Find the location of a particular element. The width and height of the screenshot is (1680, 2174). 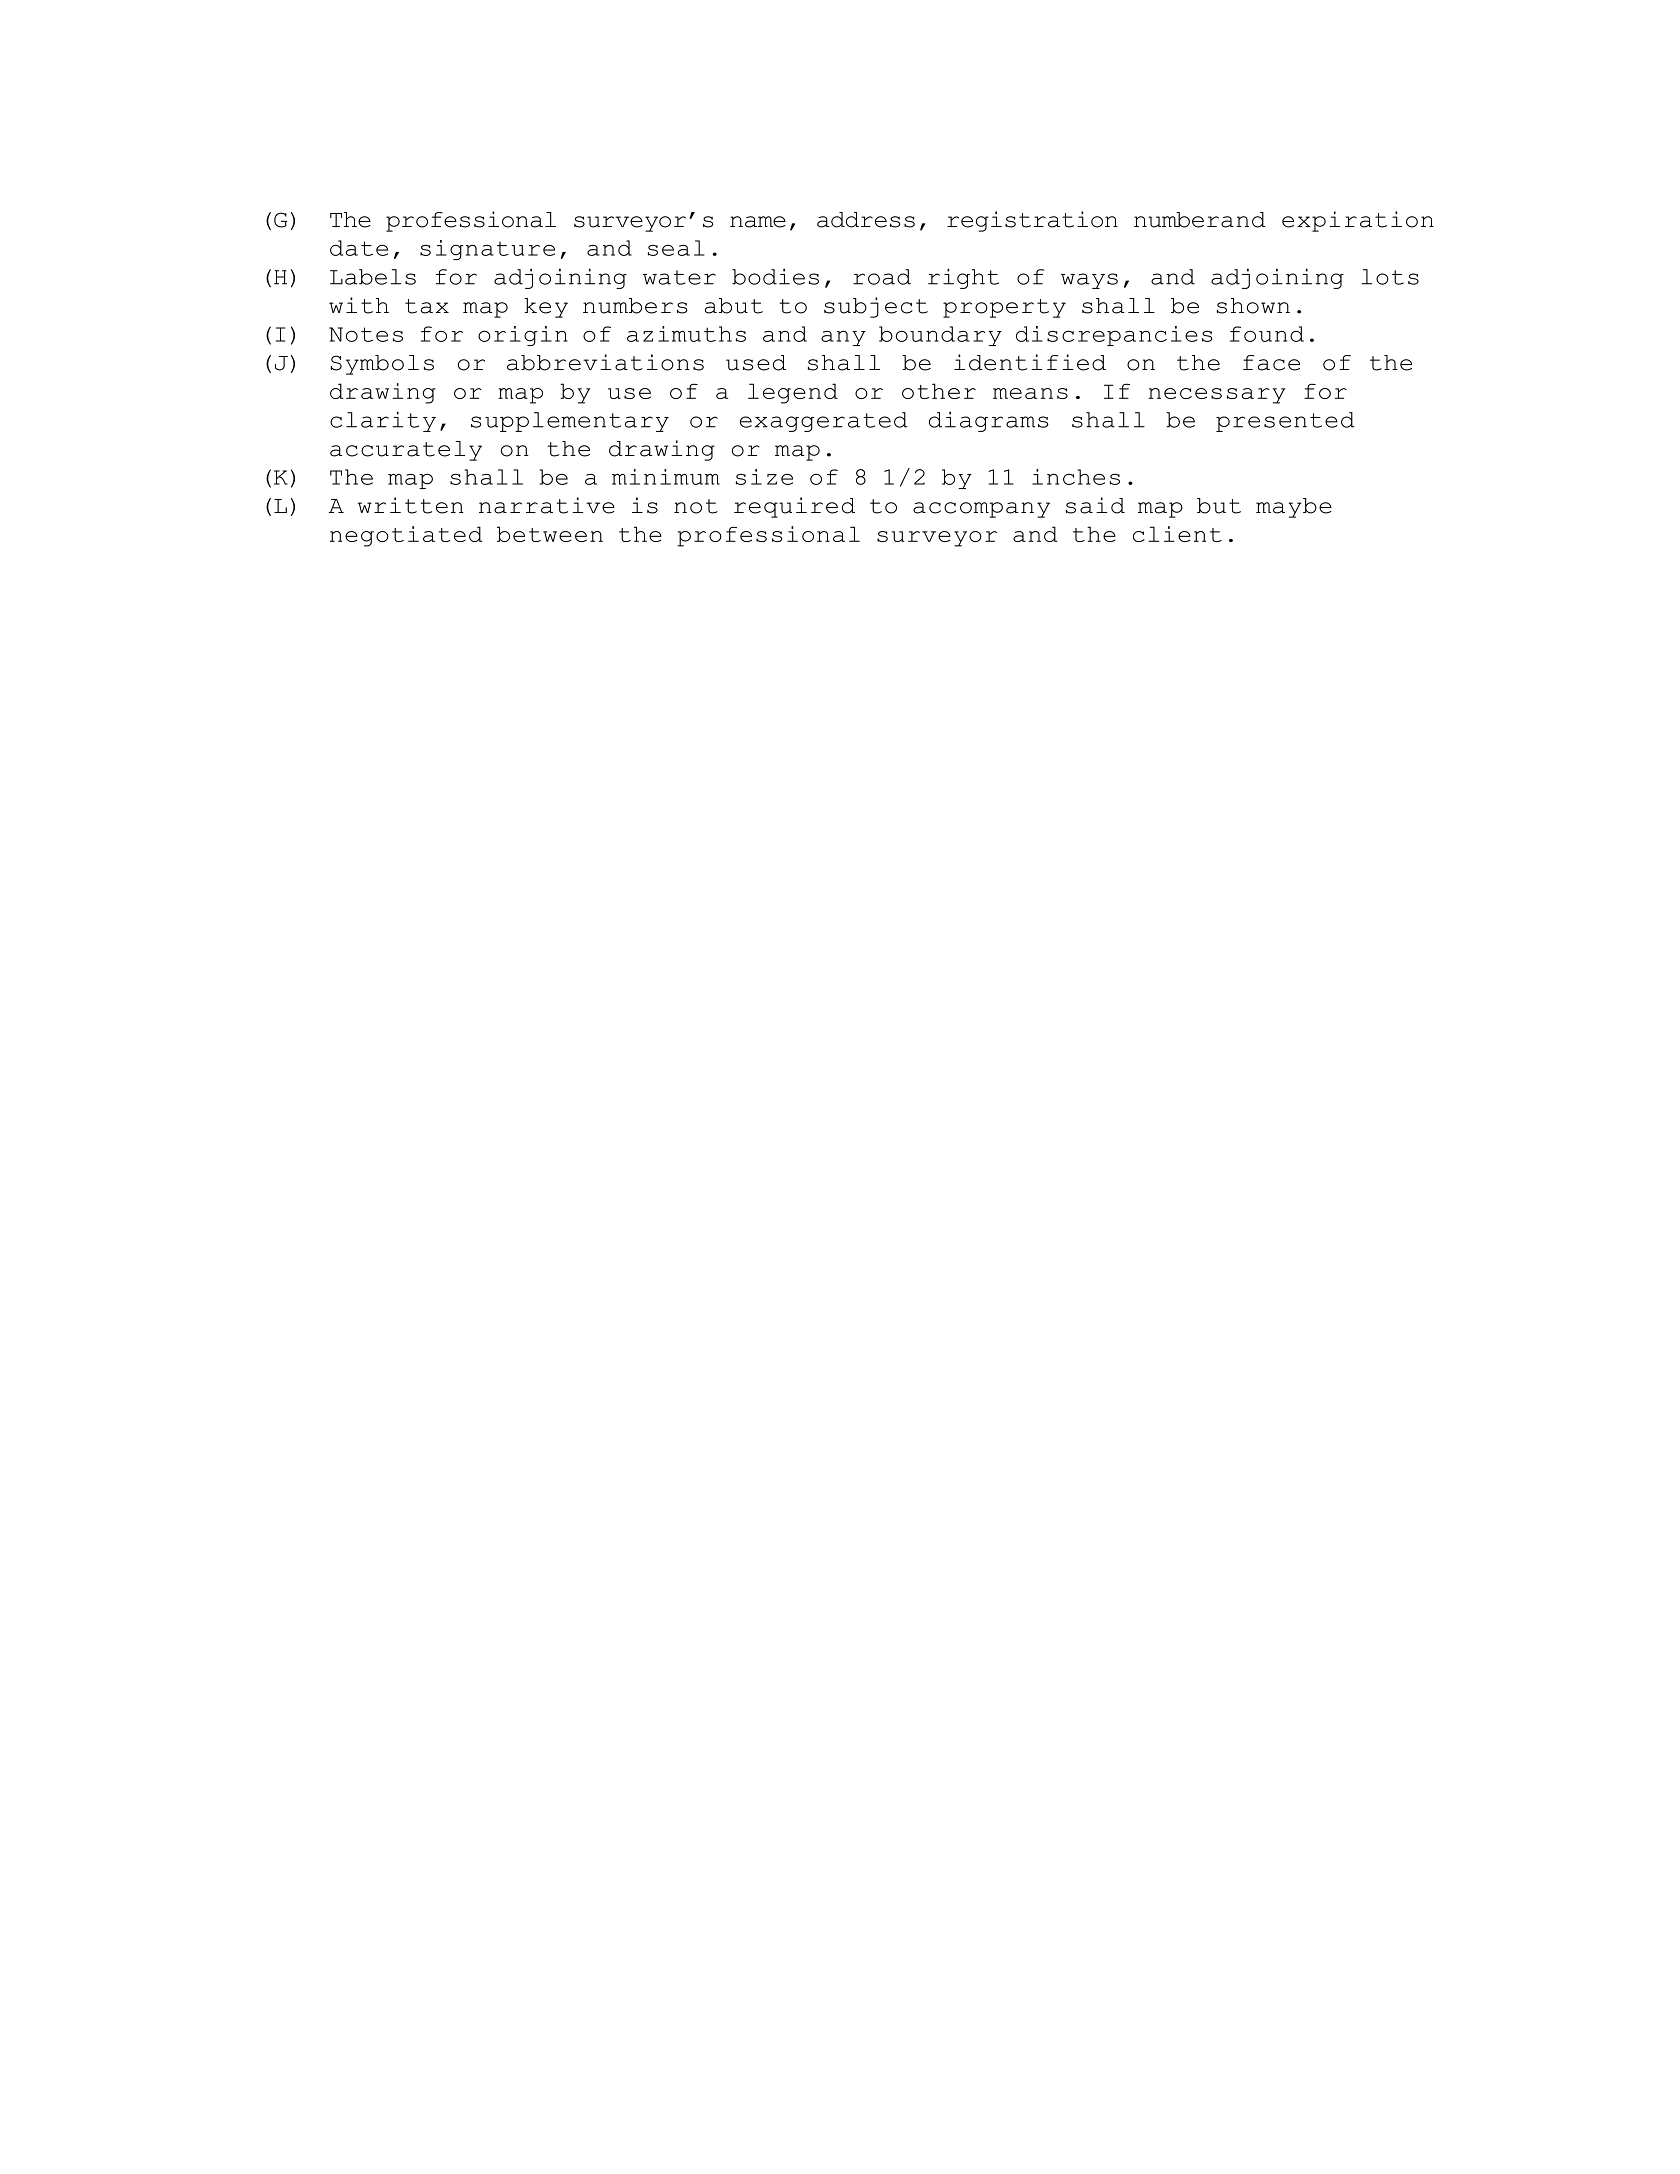

between is located at coordinates (550, 534).
